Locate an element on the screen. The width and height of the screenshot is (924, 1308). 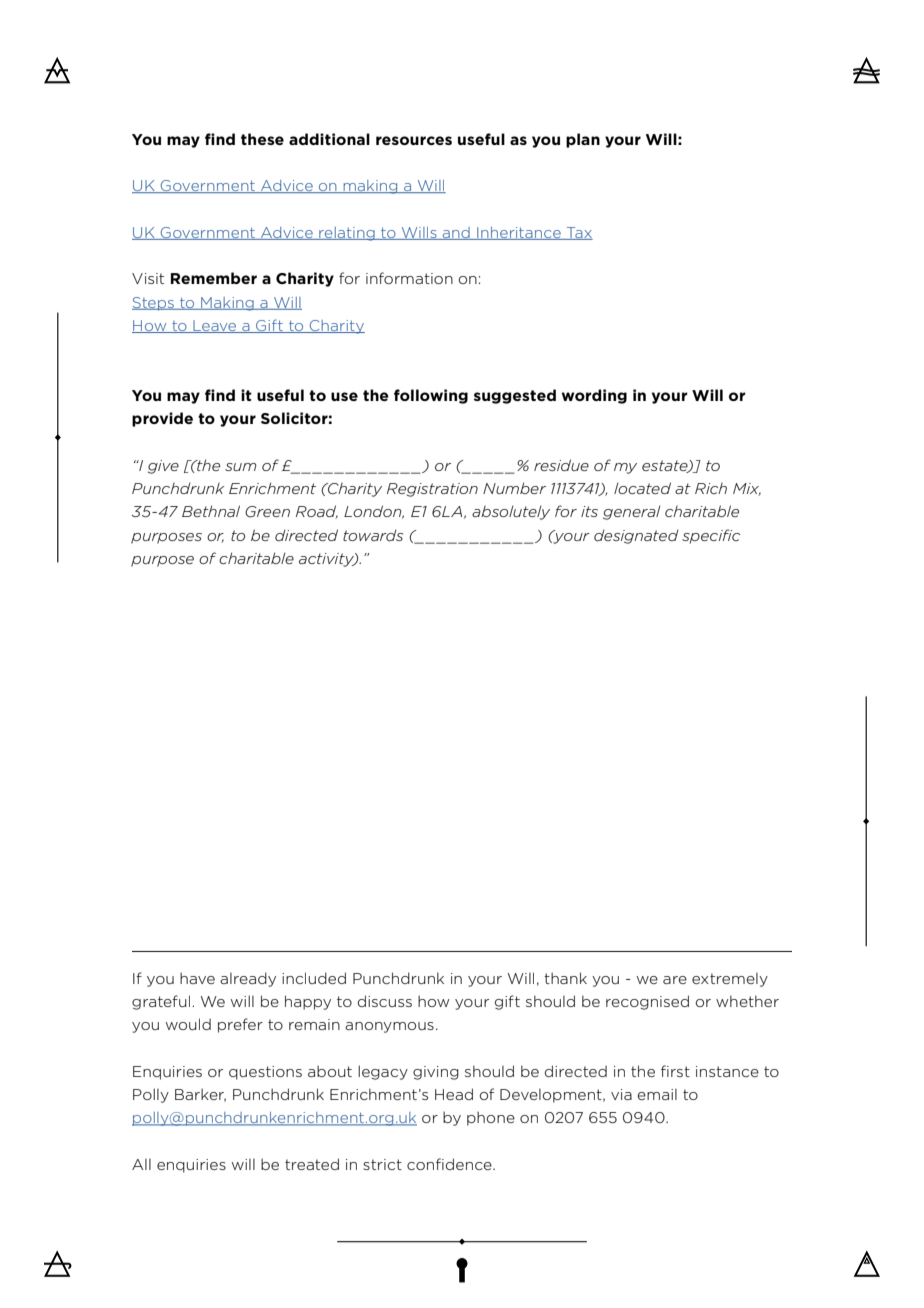
wording is located at coordinates (594, 396).
